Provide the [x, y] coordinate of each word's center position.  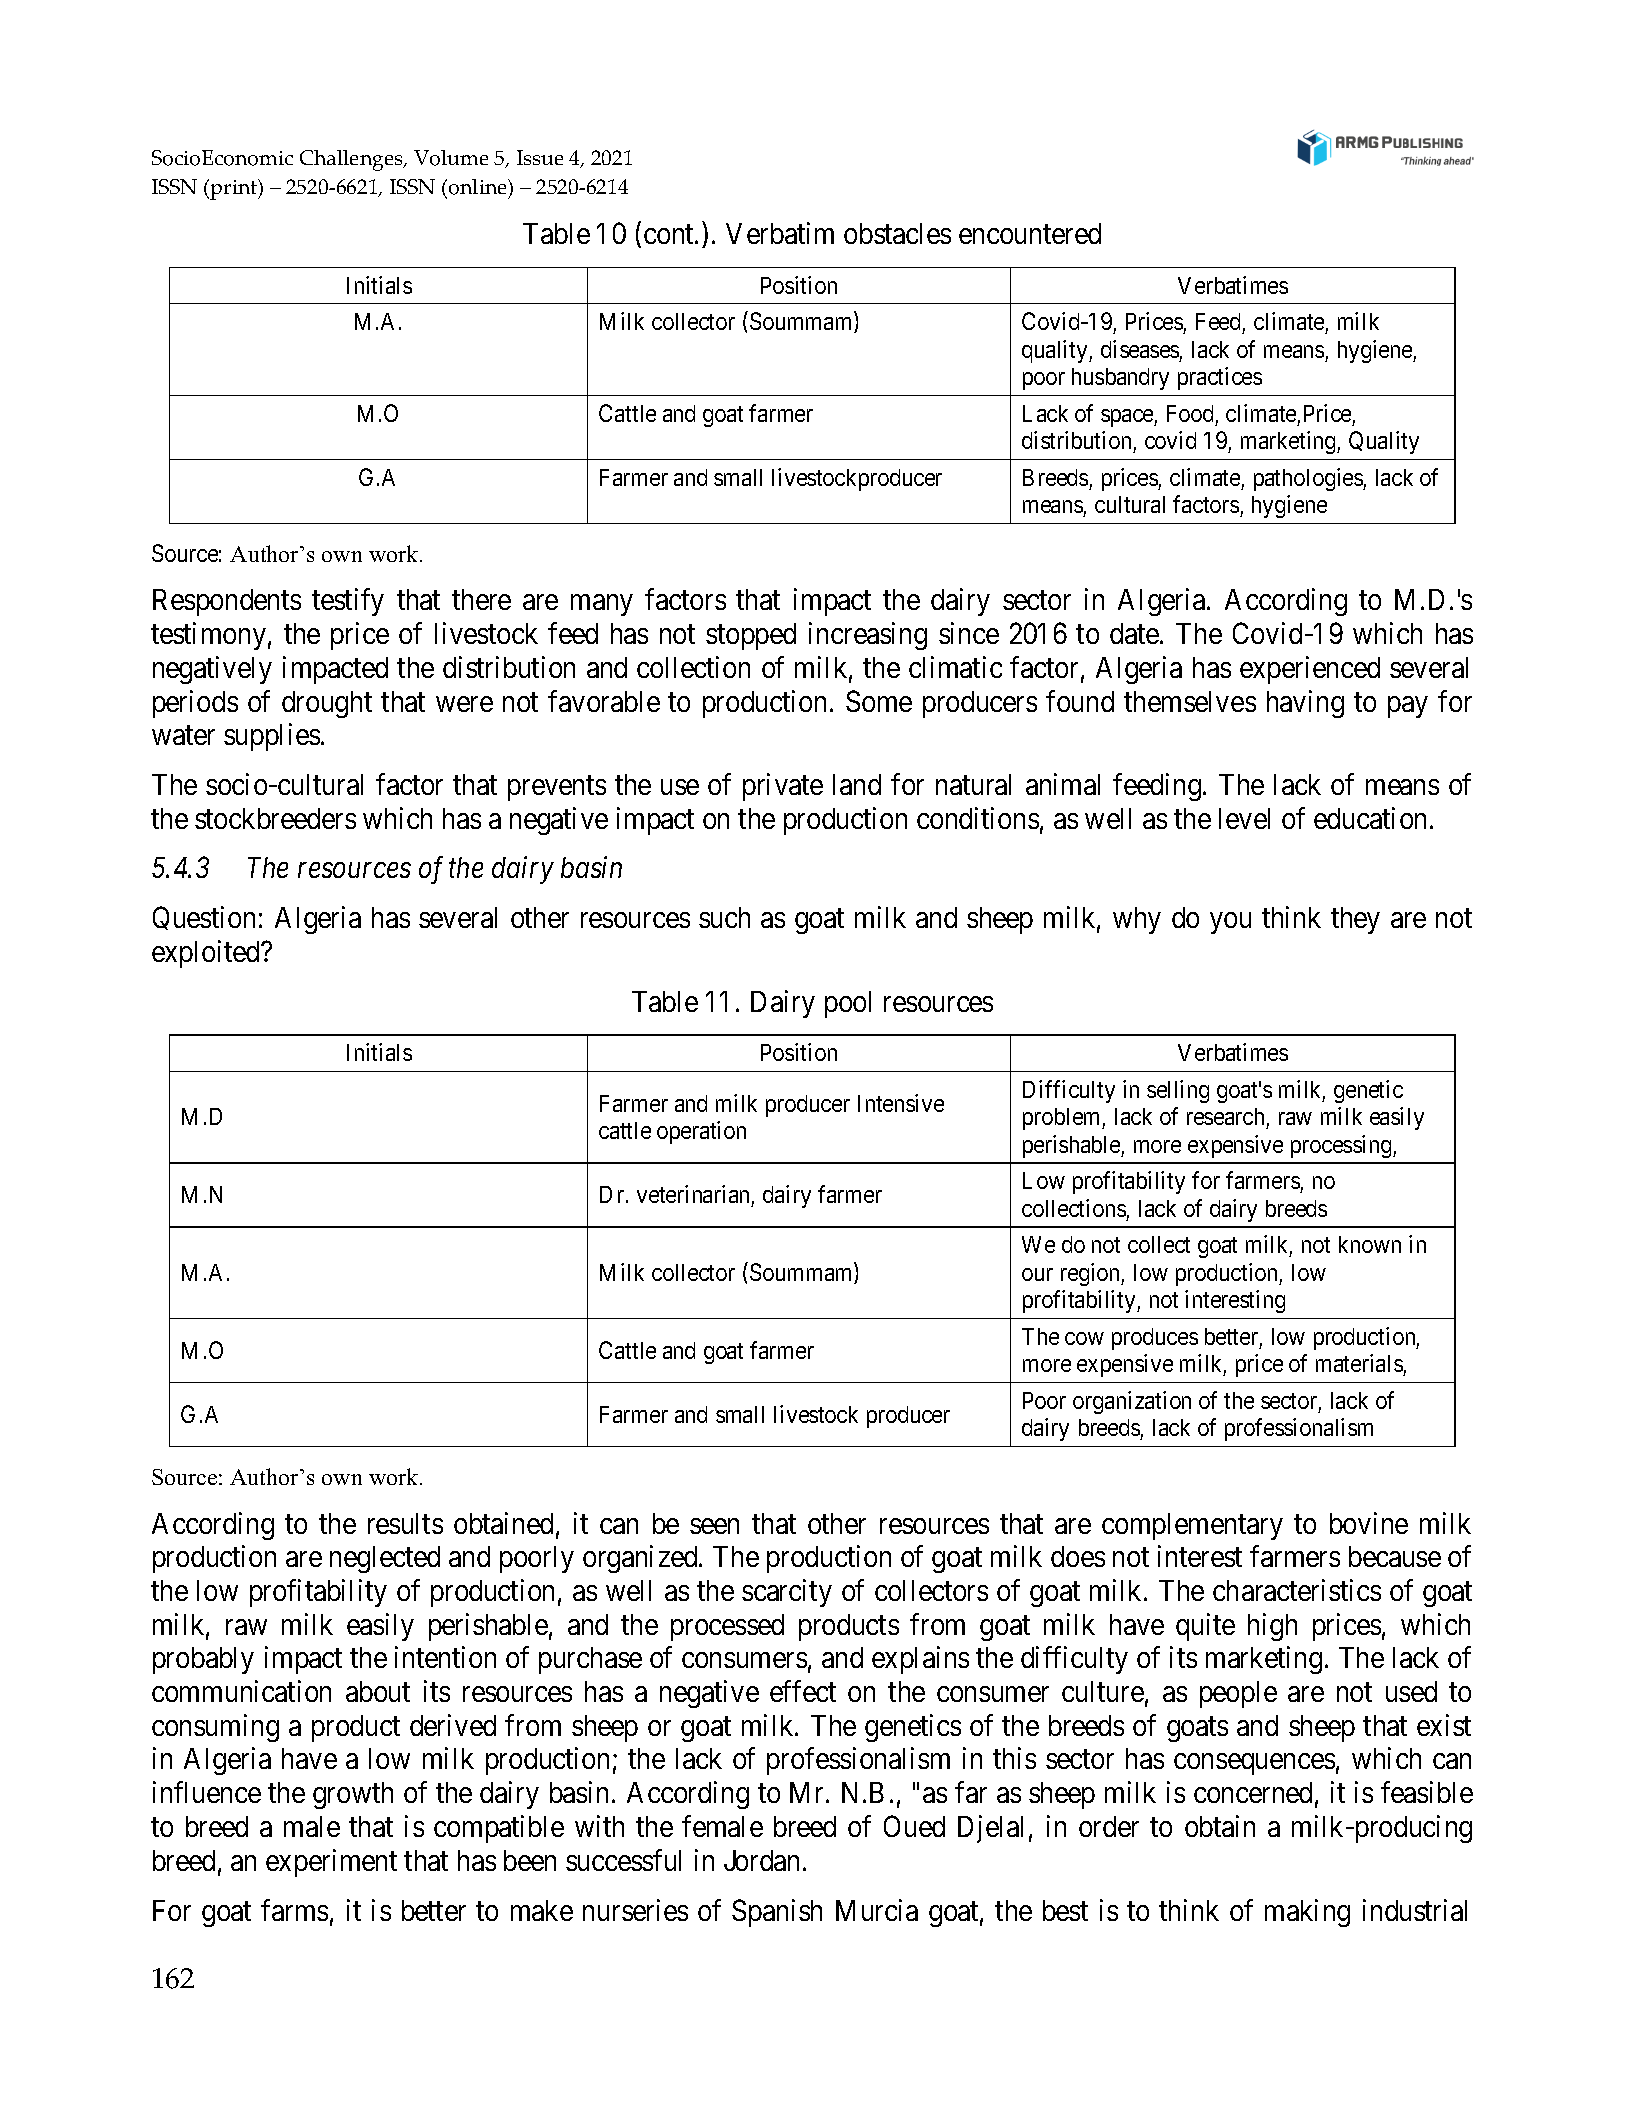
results [405, 1523]
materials [1360, 1365]
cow [1084, 1338]
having [1305, 704]
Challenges [352, 160]
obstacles [897, 233]
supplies [272, 737]
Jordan [764, 1860]
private [783, 787]
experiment [331, 1863]
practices [1220, 378]
